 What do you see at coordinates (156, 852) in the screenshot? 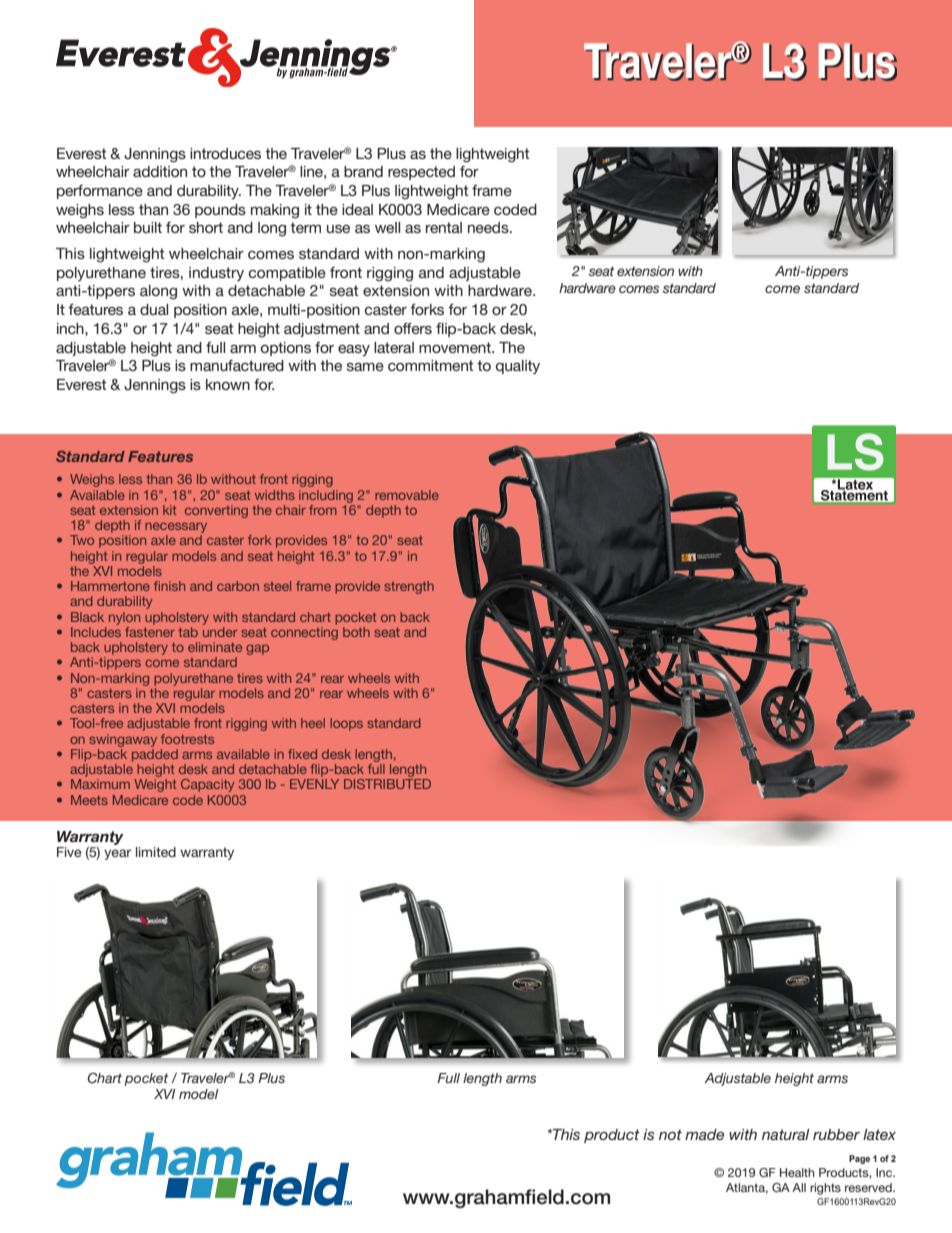
I see `limited` at bounding box center [156, 852].
